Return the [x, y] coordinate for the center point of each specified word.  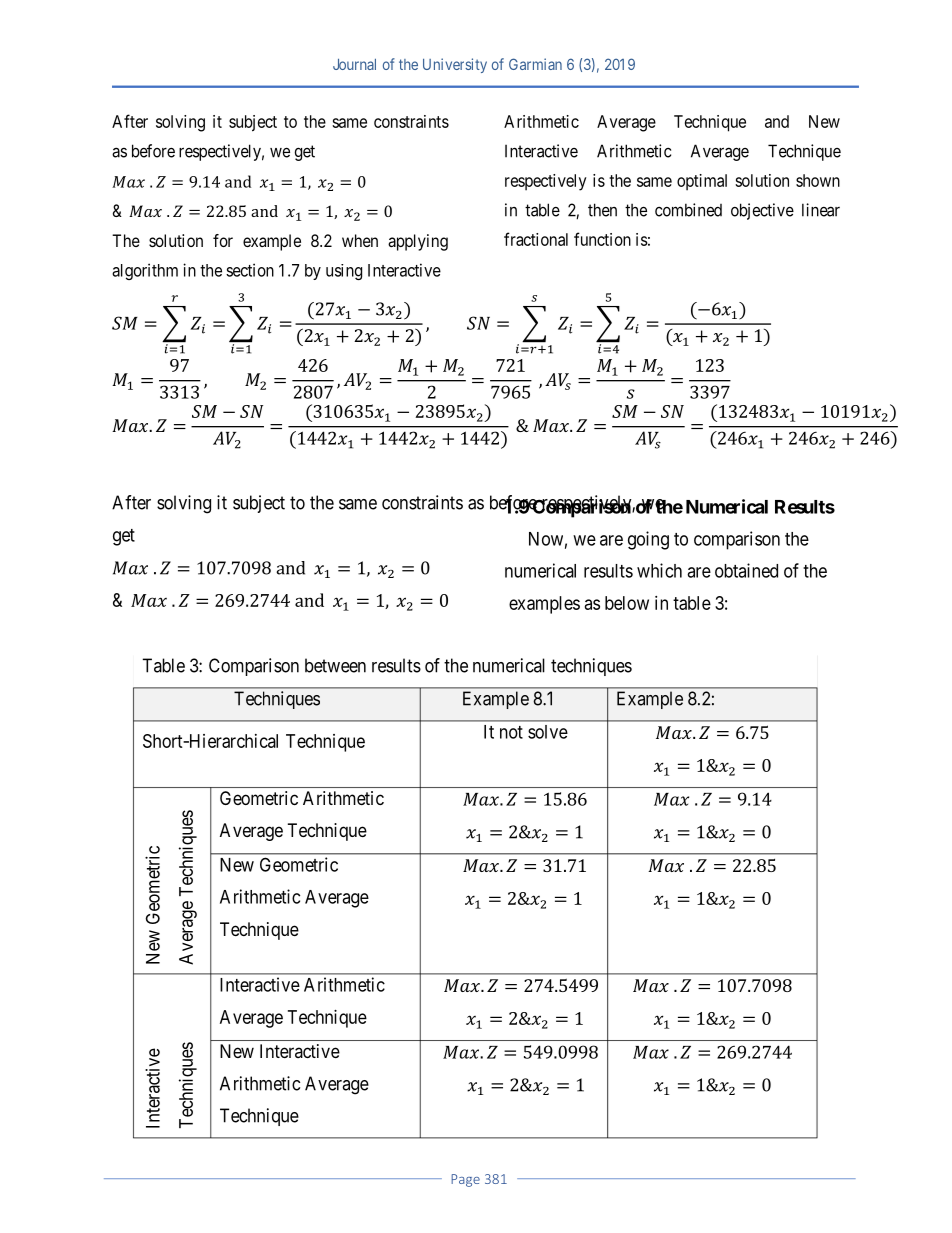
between [335, 665]
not [511, 732]
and [777, 121]
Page [465, 1180]
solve [548, 732]
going [648, 540]
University [455, 65]
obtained [746, 570]
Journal [354, 64]
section [250, 270]
